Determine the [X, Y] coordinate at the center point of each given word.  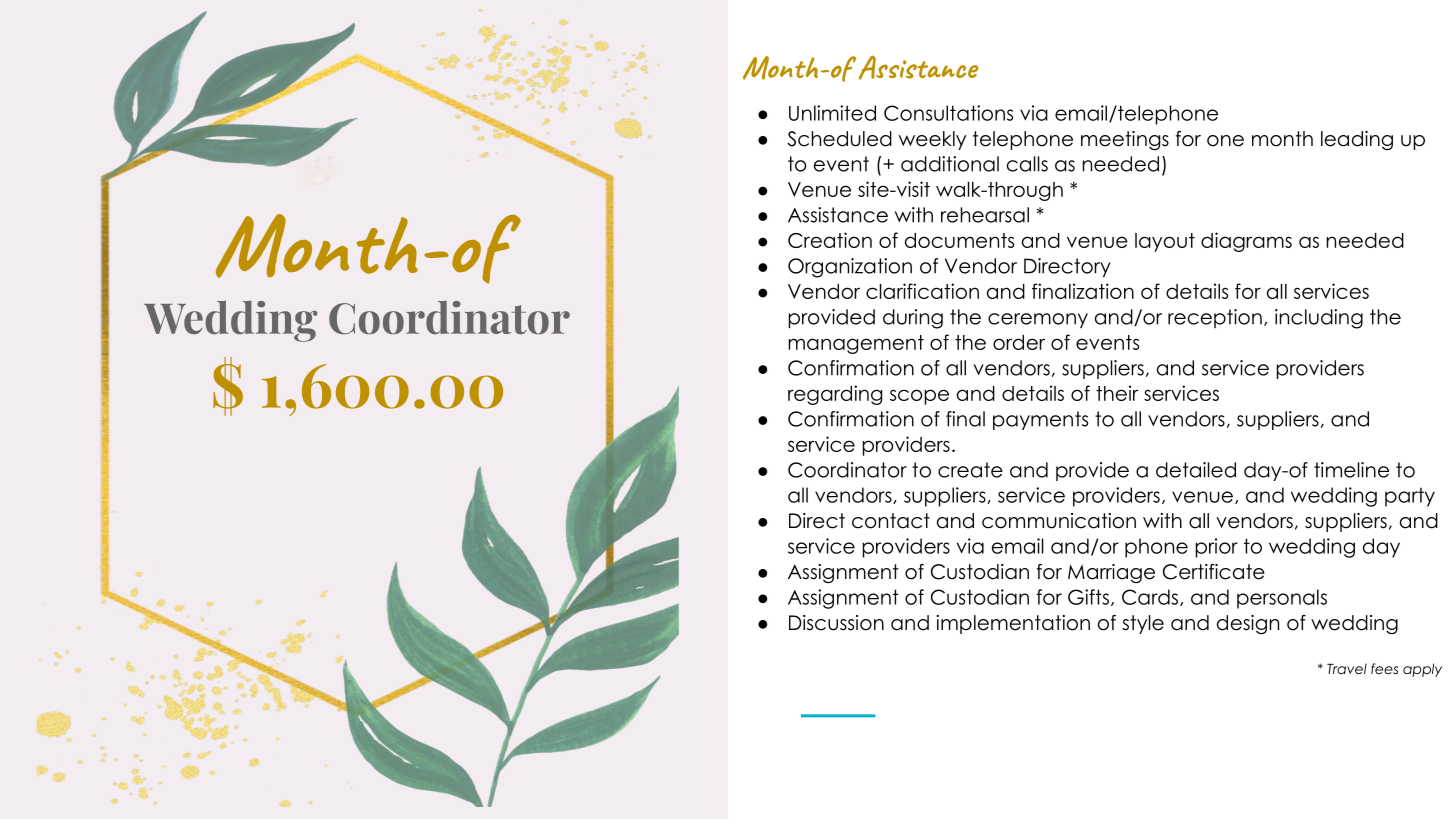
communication [1059, 521]
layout [1165, 242]
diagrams [1246, 242]
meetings [1125, 140]
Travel [1347, 668]
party [1410, 497]
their [1117, 393]
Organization [850, 268]
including [1319, 319]
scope [919, 397]
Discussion [836, 623]
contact [891, 521]
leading [1357, 140]
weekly [932, 140]
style [1143, 624]
